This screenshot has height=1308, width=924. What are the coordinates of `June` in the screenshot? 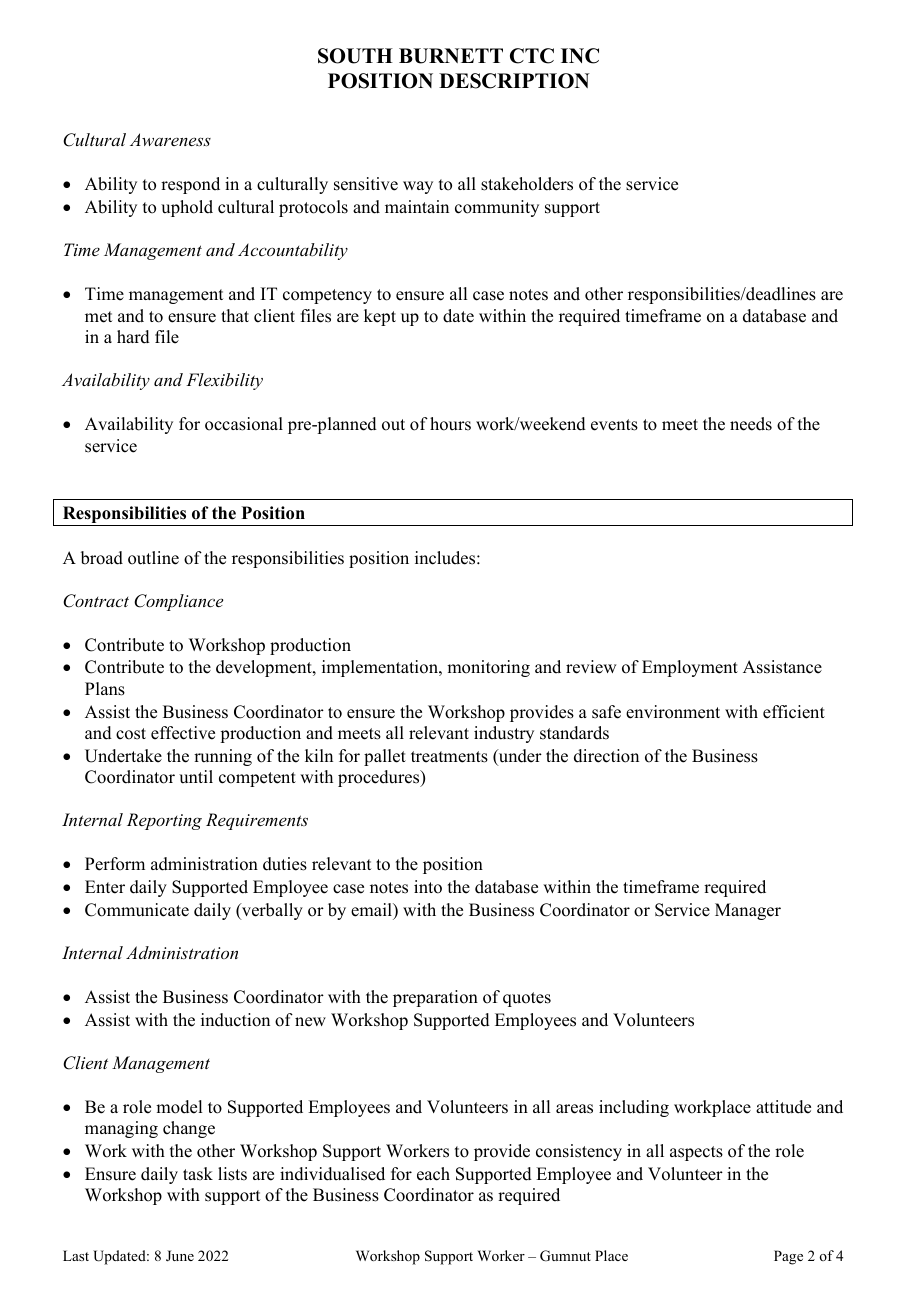 It's located at (180, 1256).
